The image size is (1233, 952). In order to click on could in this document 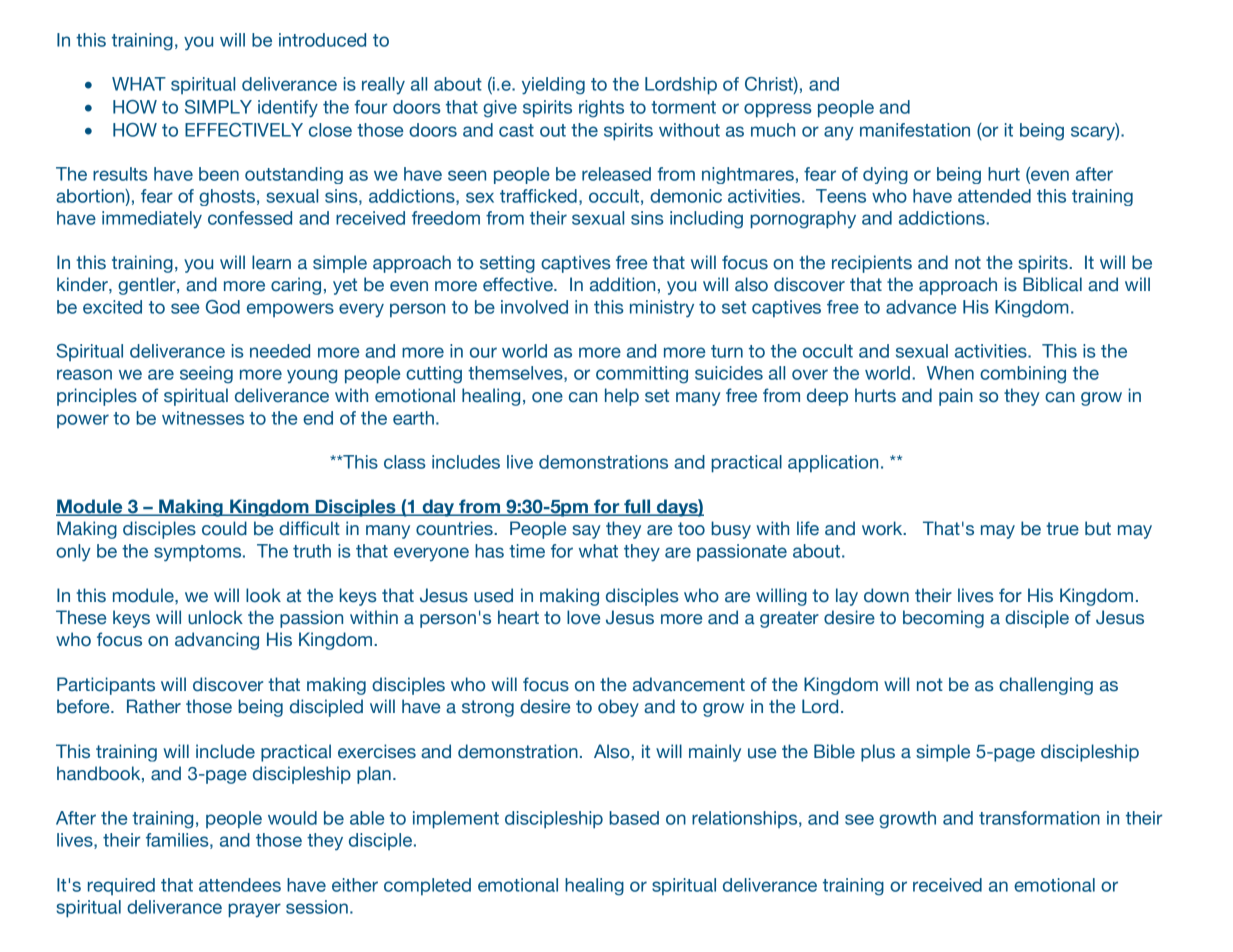, I will do `click(224, 528)`.
